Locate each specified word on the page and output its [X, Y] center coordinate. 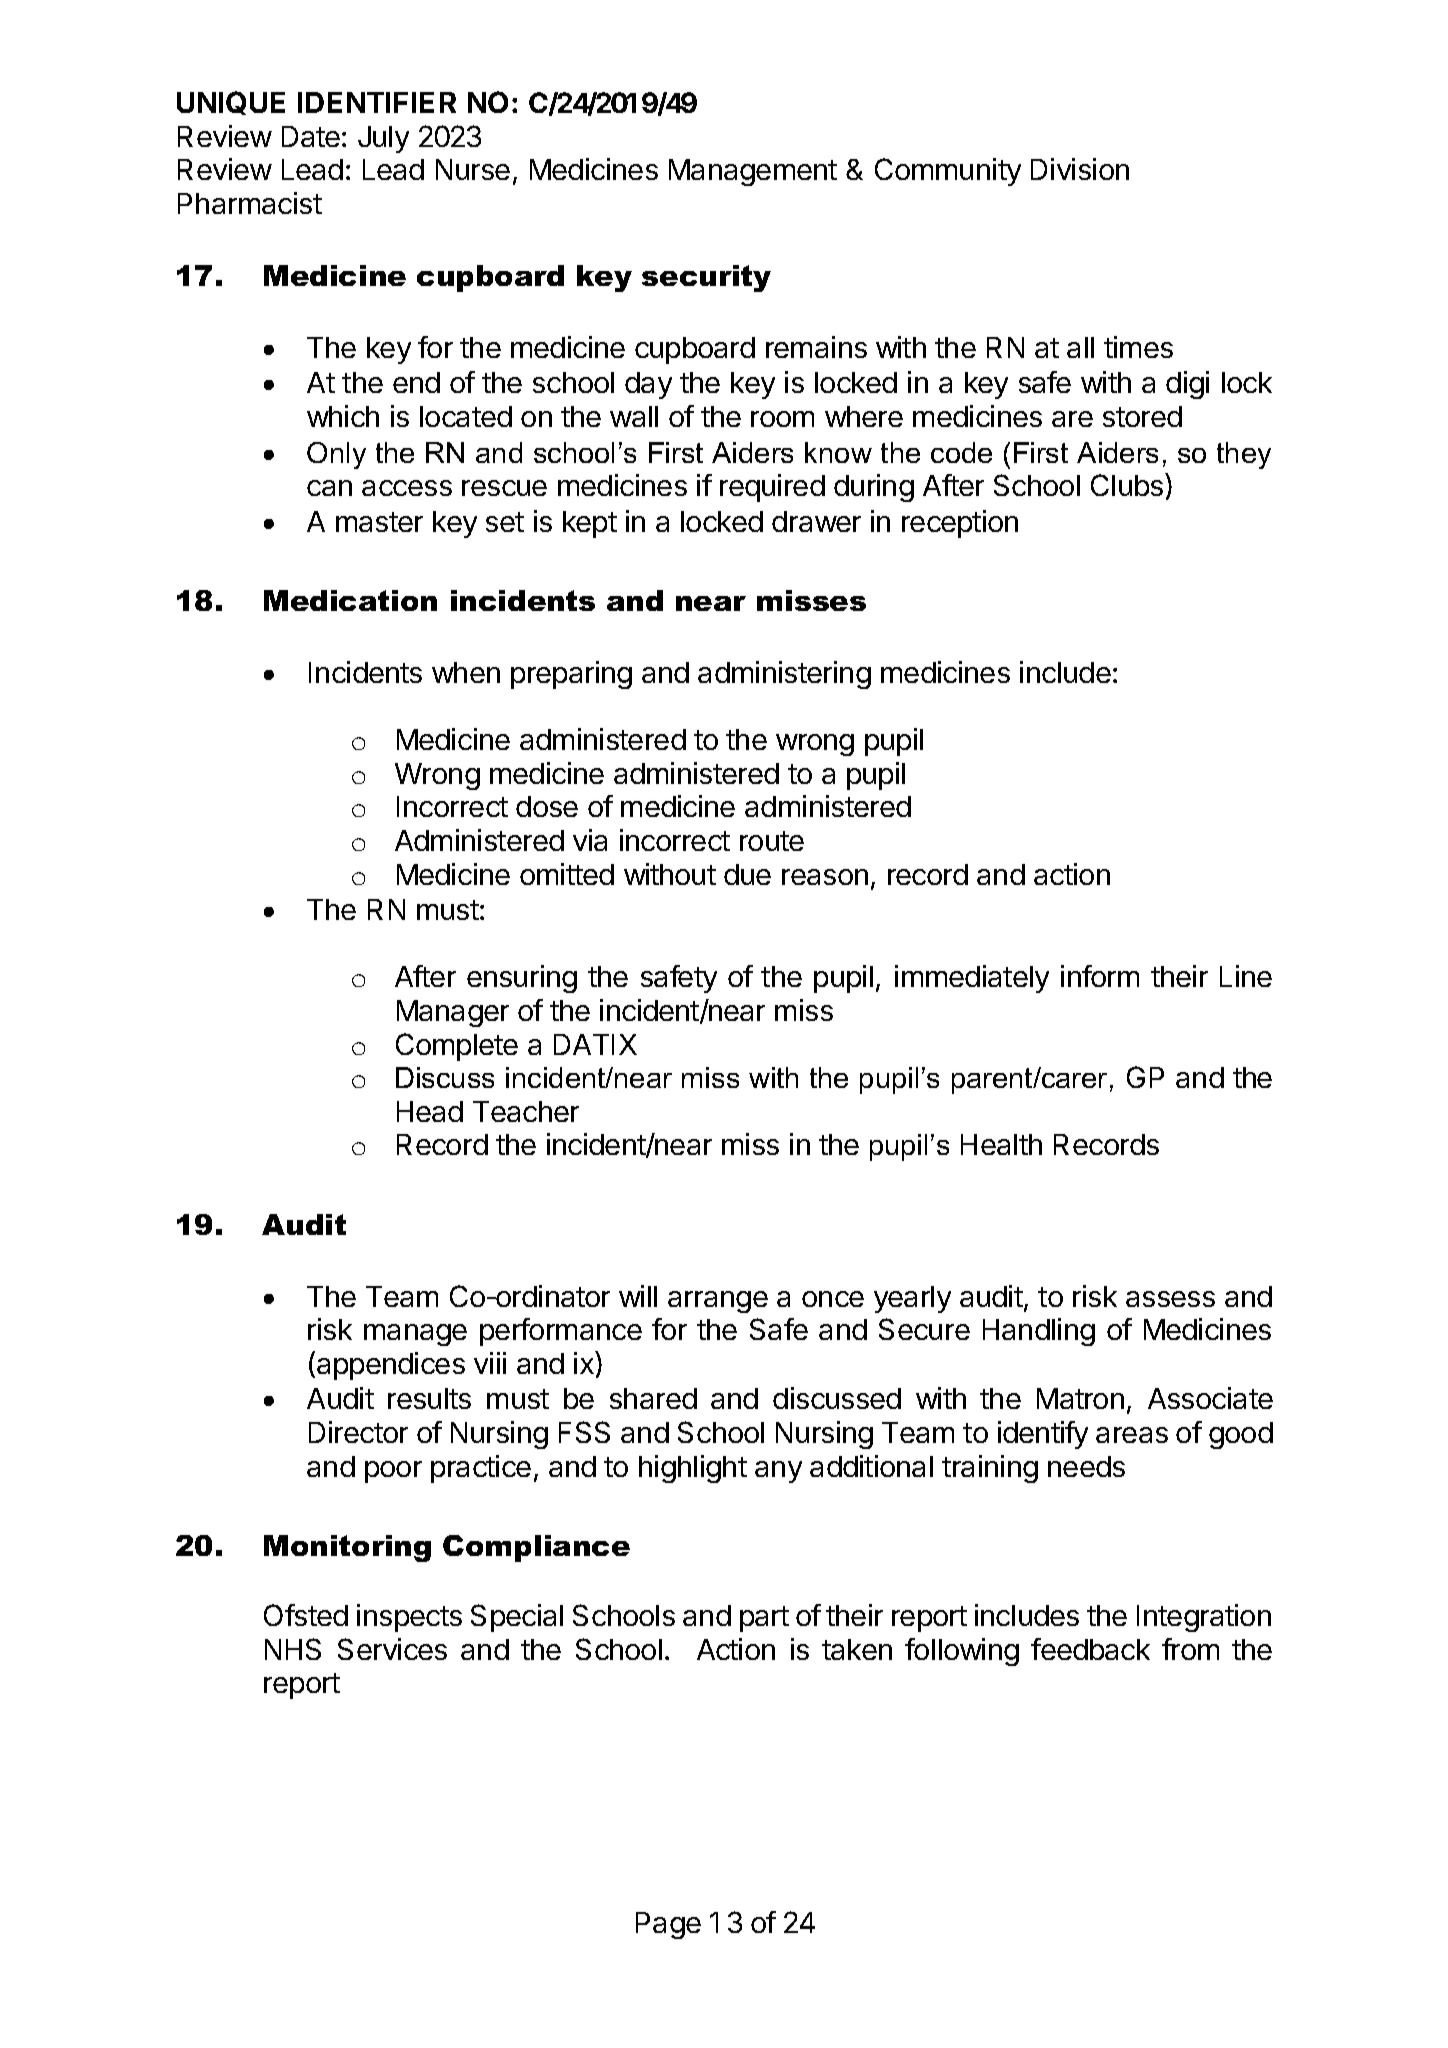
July [383, 139]
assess [1170, 1299]
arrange [718, 1302]
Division [1080, 169]
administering [784, 675]
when [466, 672]
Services [392, 1649]
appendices [391, 1366]
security [706, 278]
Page [668, 1925]
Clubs [1128, 484]
